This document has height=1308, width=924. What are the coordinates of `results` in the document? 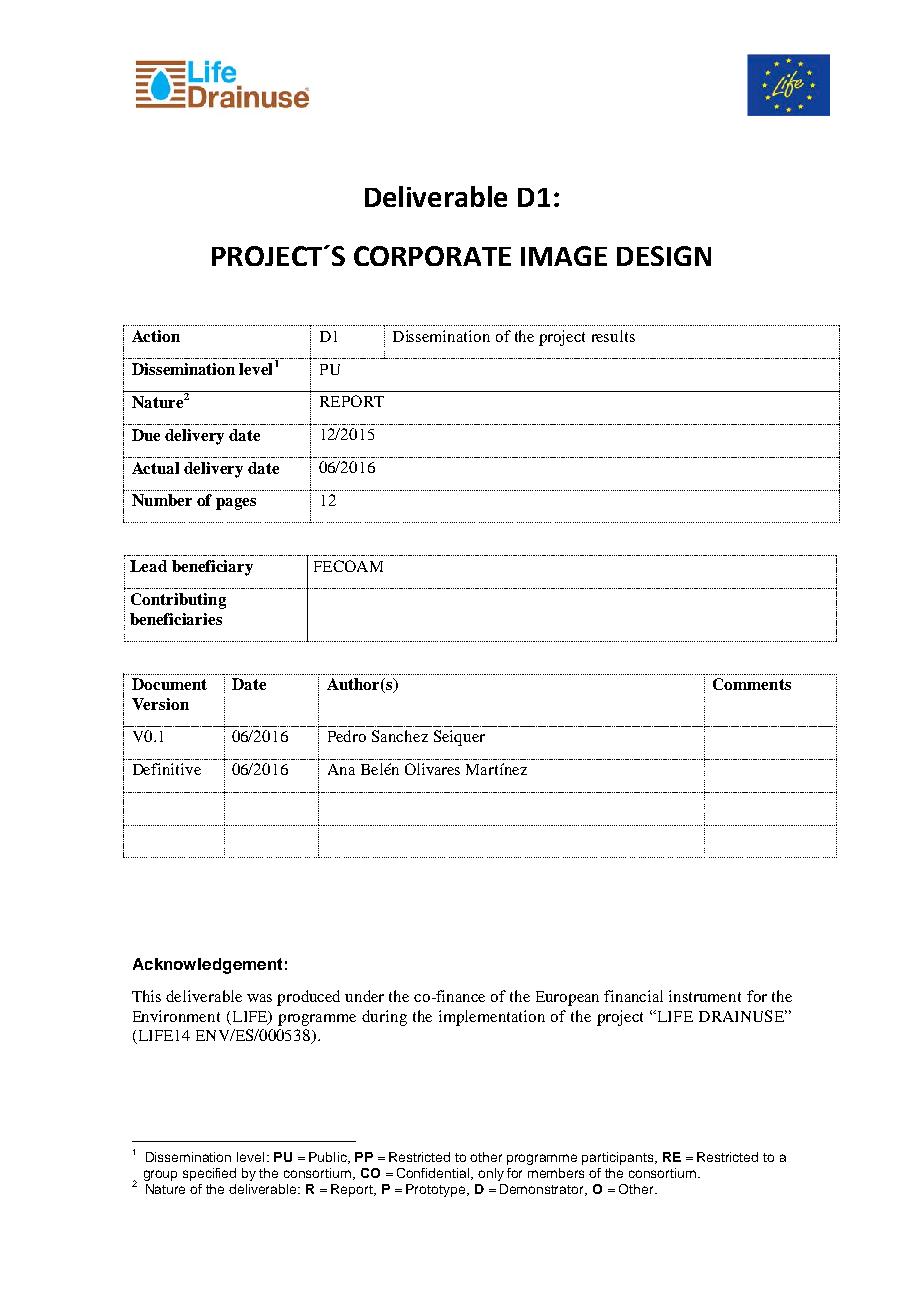 It's located at (613, 336).
